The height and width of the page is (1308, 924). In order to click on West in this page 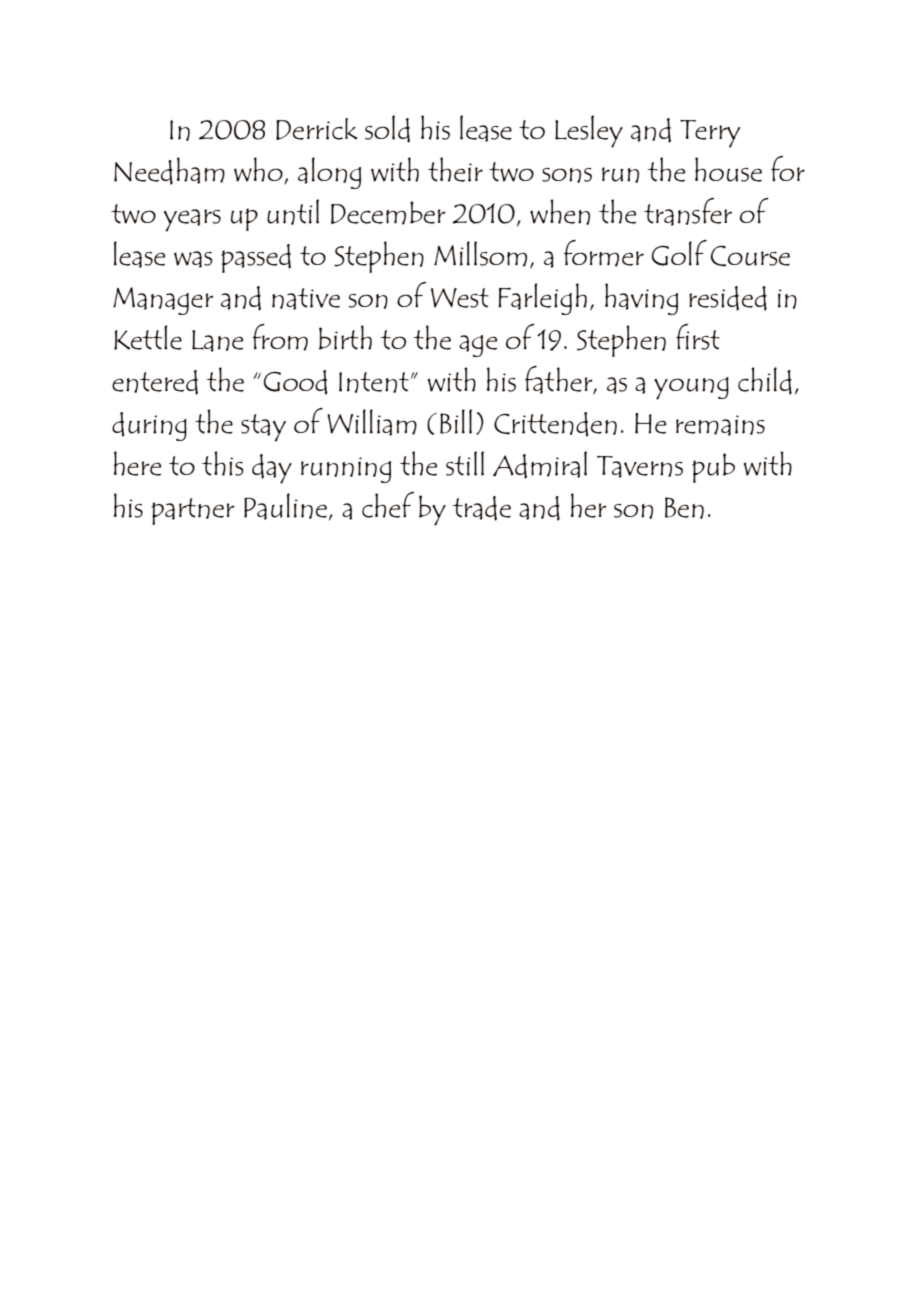, I will do `click(460, 298)`.
